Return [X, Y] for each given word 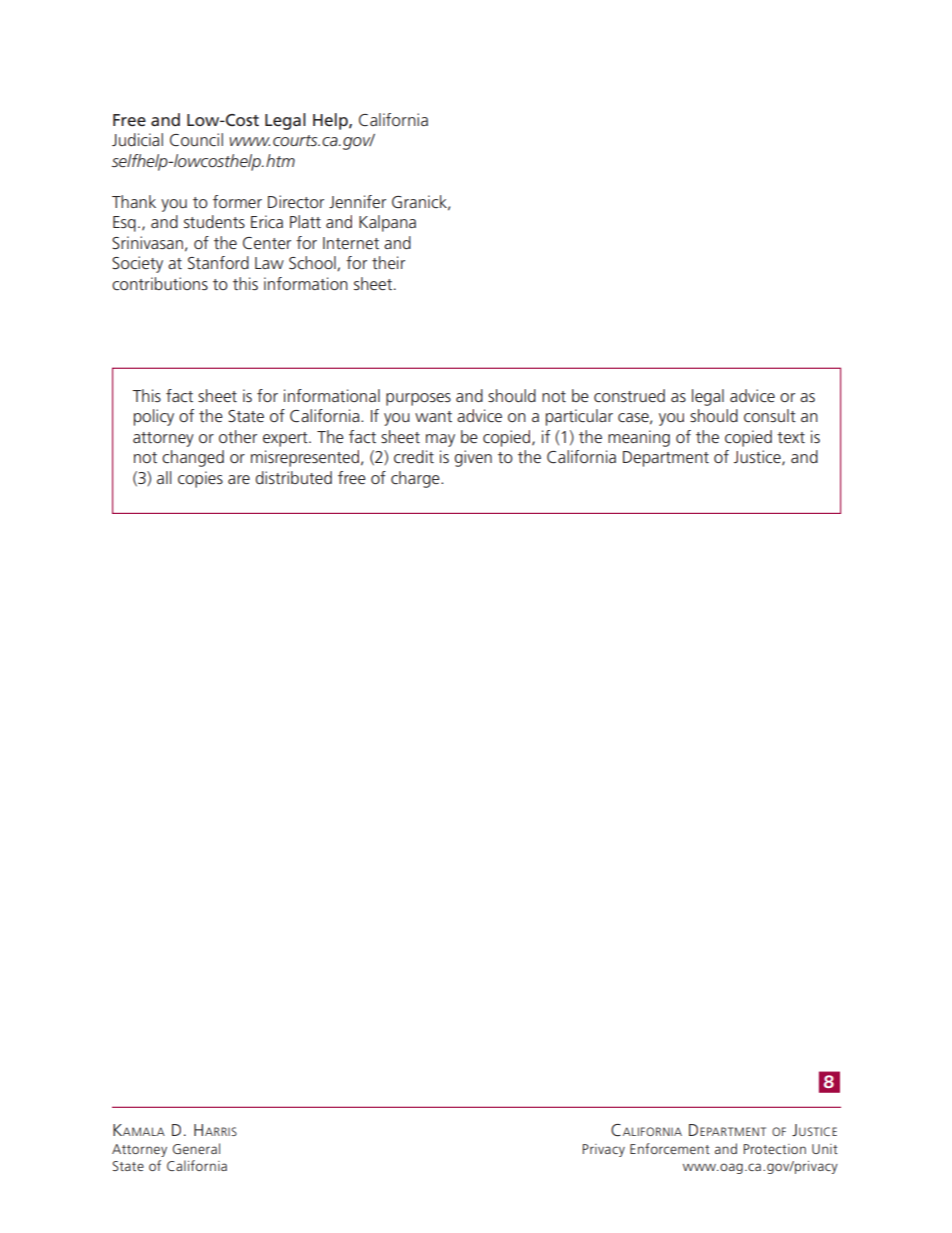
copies [200, 479]
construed [629, 395]
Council [196, 139]
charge [416, 479]
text [791, 437]
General [196, 1148]
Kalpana [387, 223]
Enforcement [670, 1148]
